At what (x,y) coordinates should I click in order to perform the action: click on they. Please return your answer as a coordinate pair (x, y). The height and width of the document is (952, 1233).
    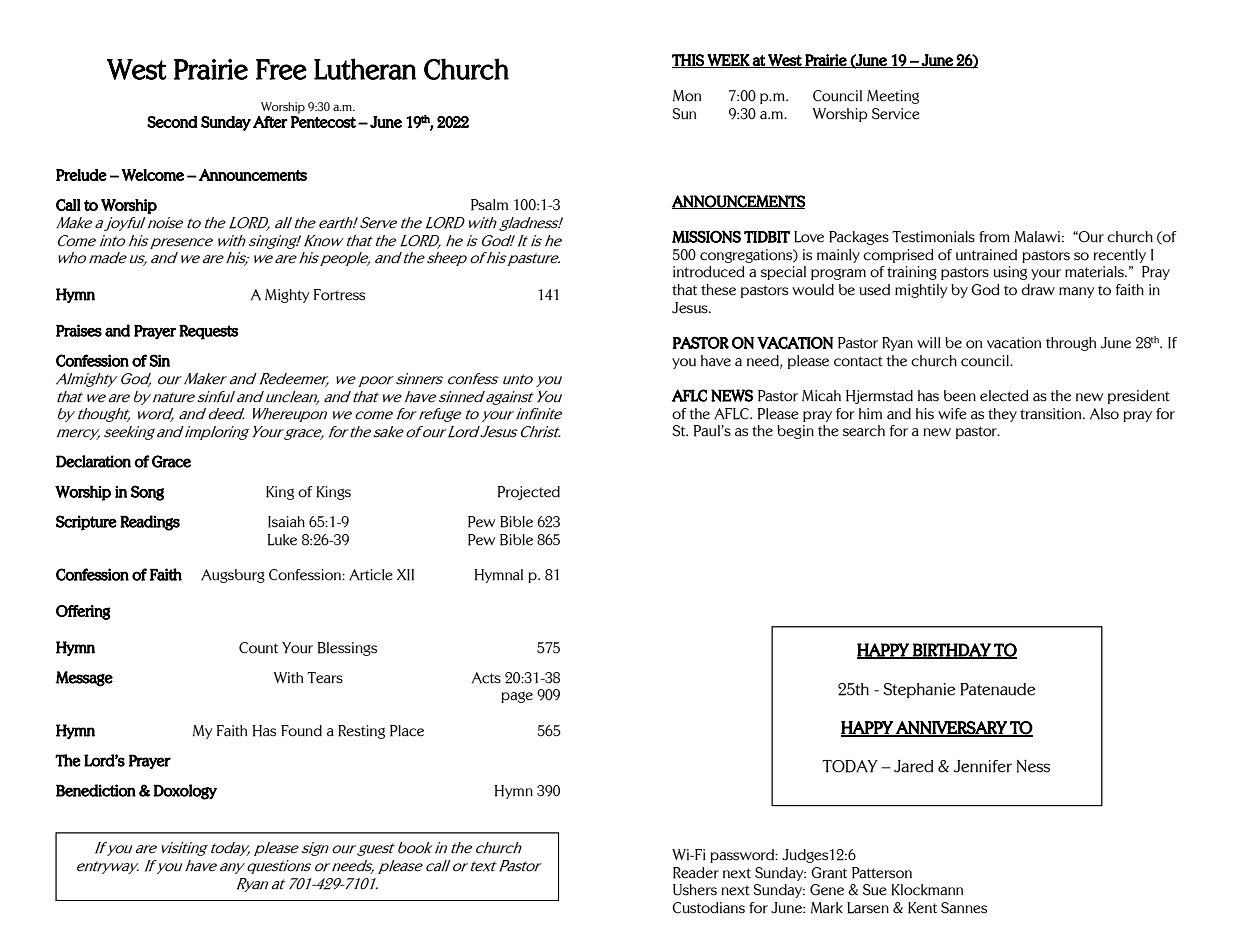
    Looking at the image, I should click on (1002, 415).
